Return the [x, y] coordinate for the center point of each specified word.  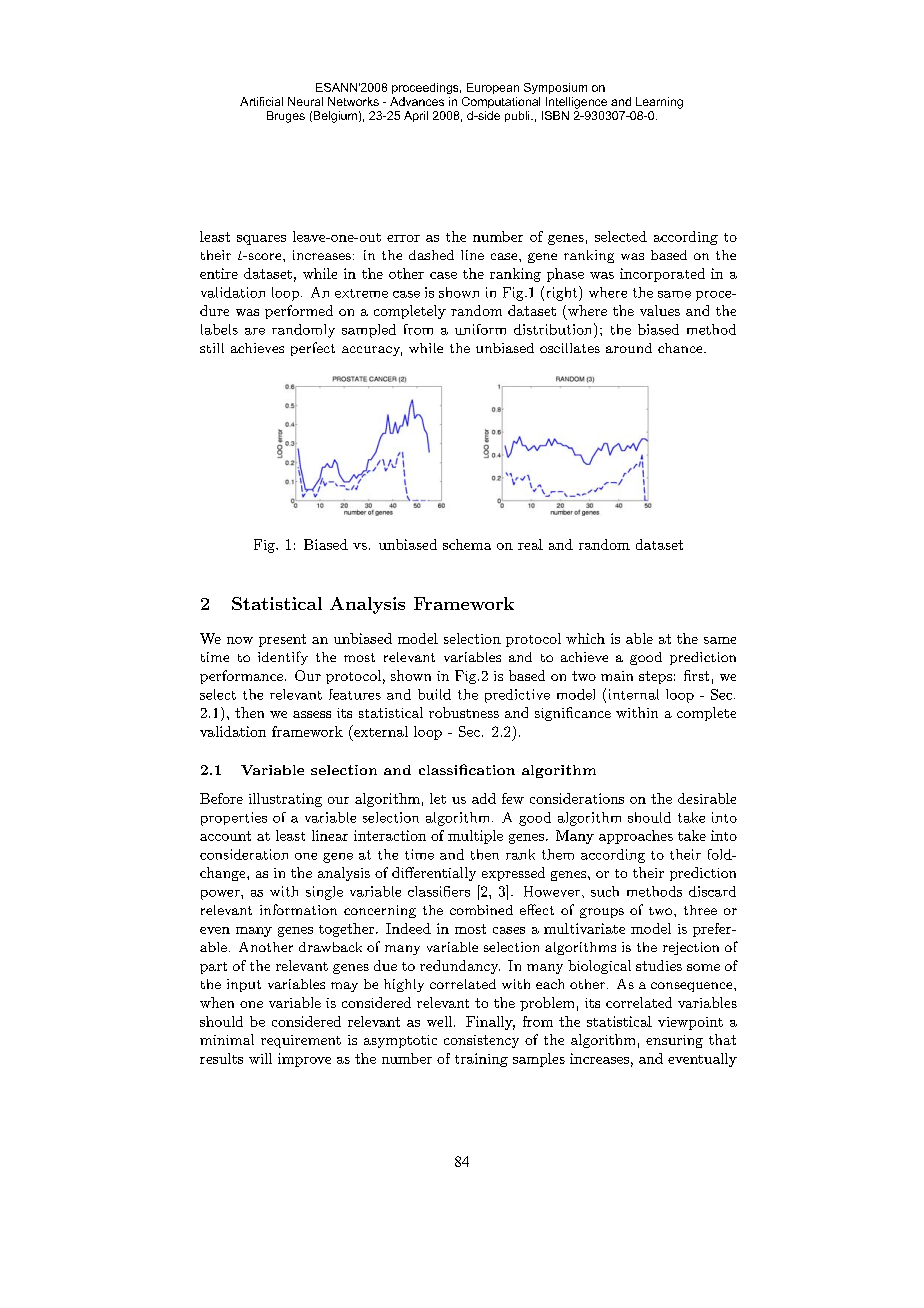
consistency [481, 1041]
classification [467, 769]
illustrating [285, 800]
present [282, 640]
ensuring [674, 1041]
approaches [636, 837]
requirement [301, 1041]
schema [467, 544]
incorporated [662, 275]
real [530, 544]
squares [261, 240]
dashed [431, 255]
